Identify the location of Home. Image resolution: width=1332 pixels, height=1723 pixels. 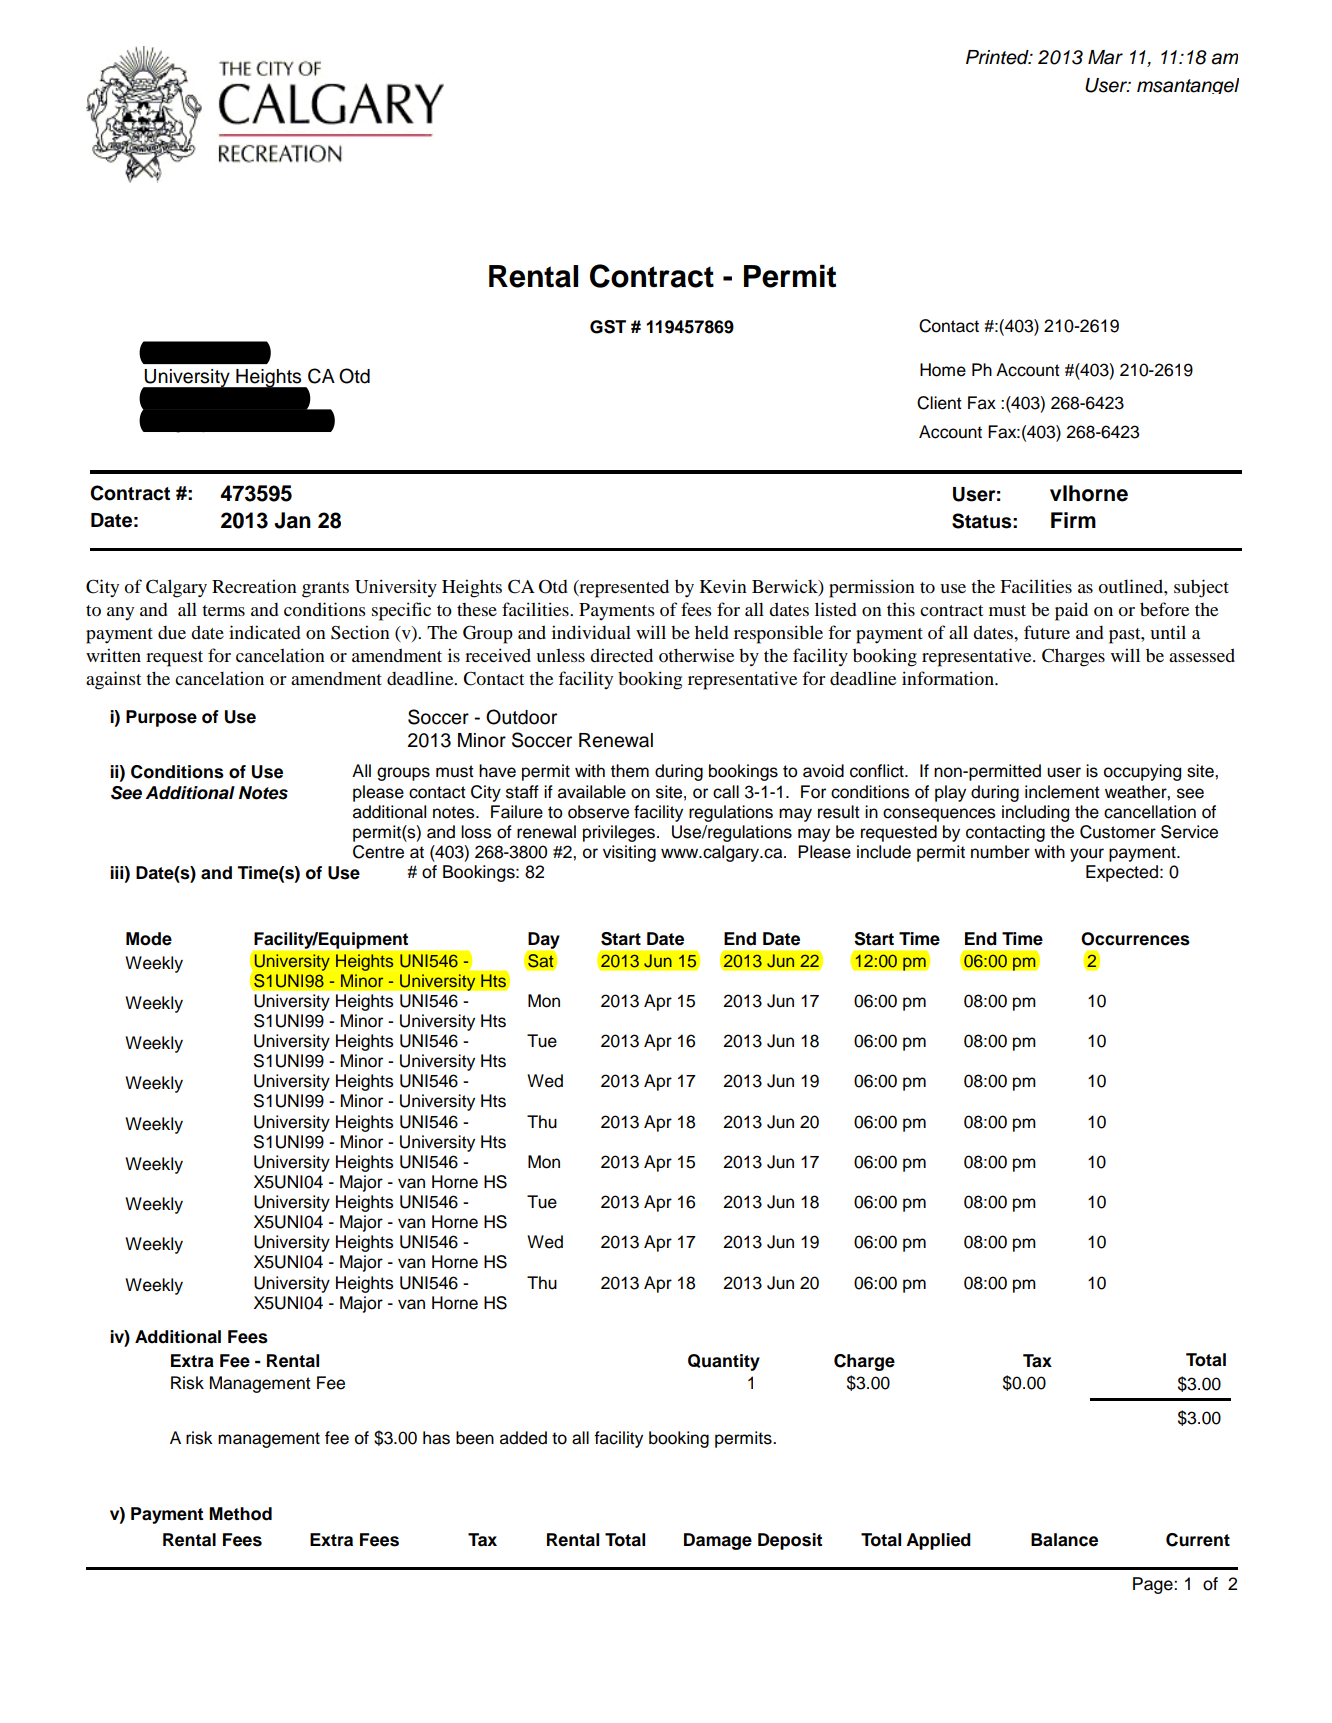
(943, 370).
